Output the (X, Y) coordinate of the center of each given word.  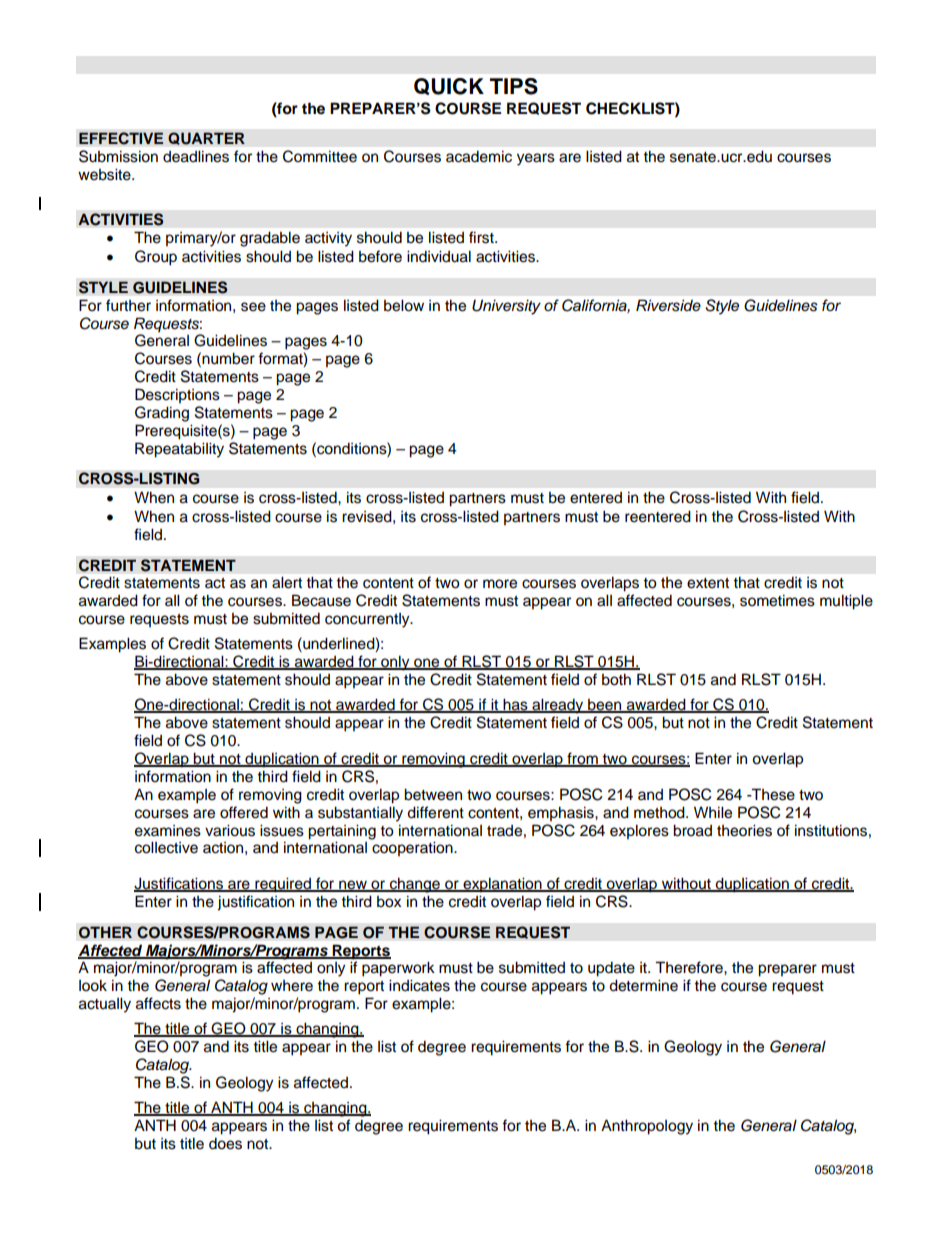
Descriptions (177, 396)
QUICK (449, 86)
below (404, 305)
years (536, 159)
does (225, 1143)
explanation (502, 885)
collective (166, 847)
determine (643, 985)
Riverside (668, 305)
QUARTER (206, 138)
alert (287, 582)
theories (744, 830)
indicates (419, 985)
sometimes (777, 600)
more (500, 584)
